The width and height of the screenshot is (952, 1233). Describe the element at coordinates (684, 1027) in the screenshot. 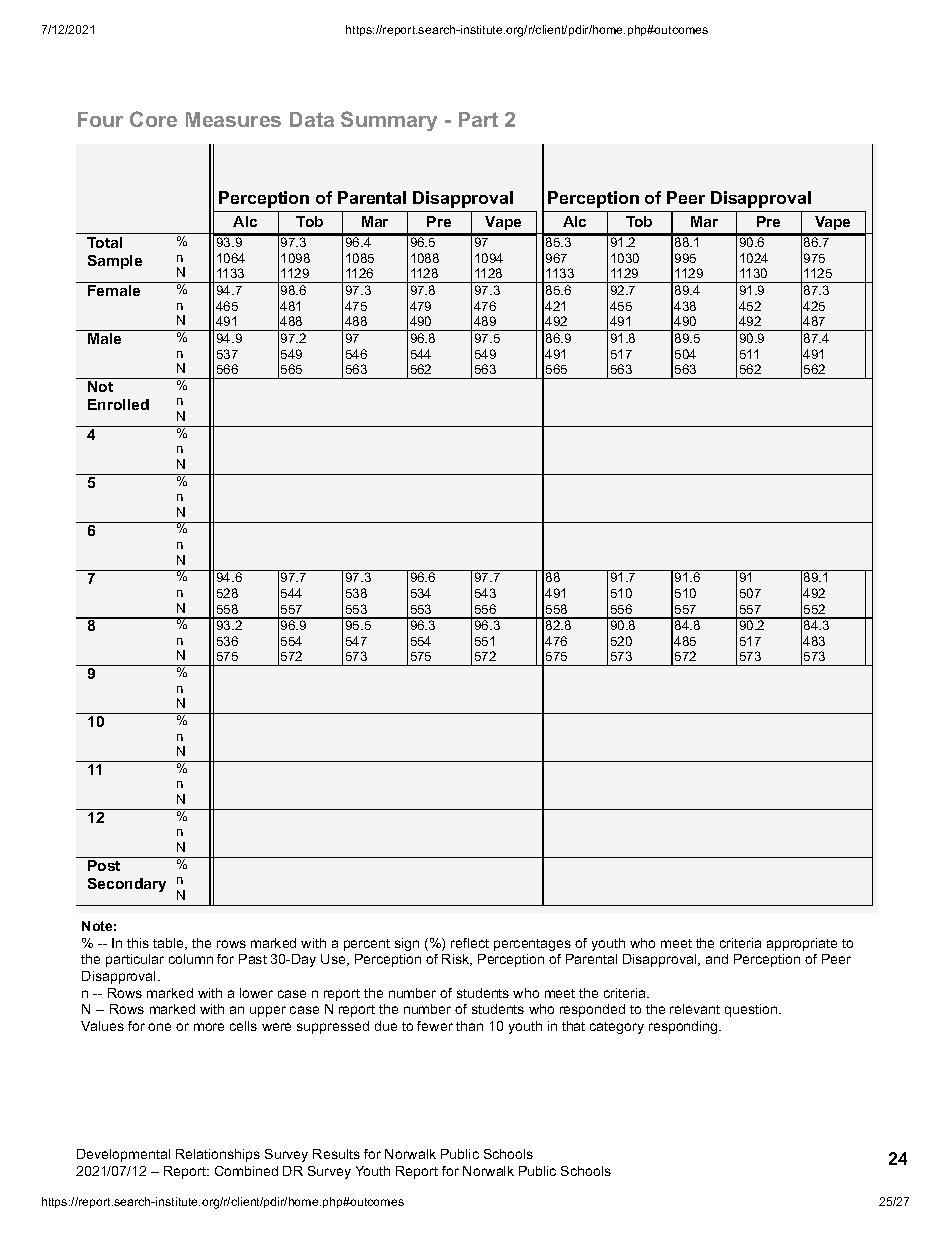

I see `responding` at that location.
